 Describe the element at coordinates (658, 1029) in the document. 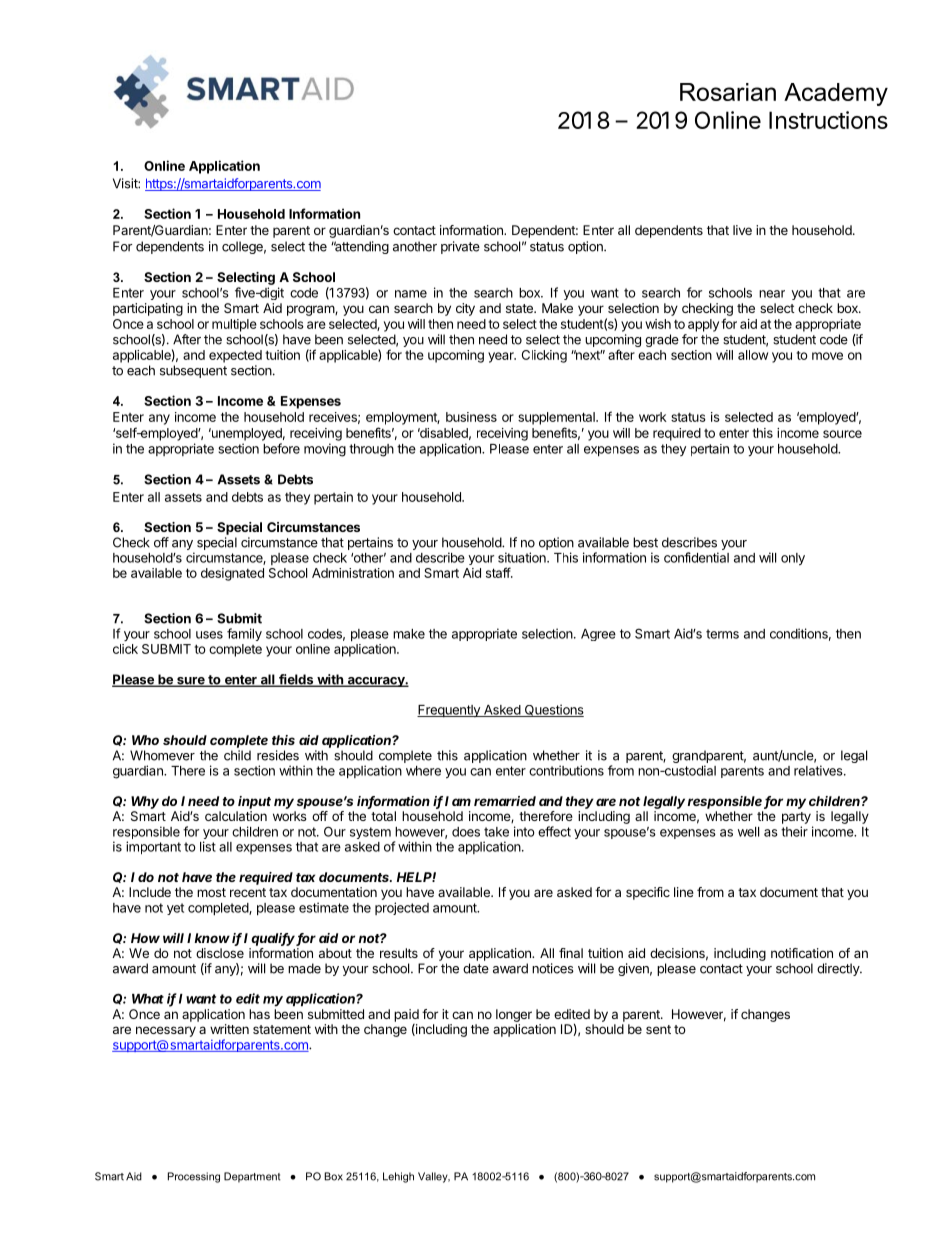

I see `sent` at that location.
